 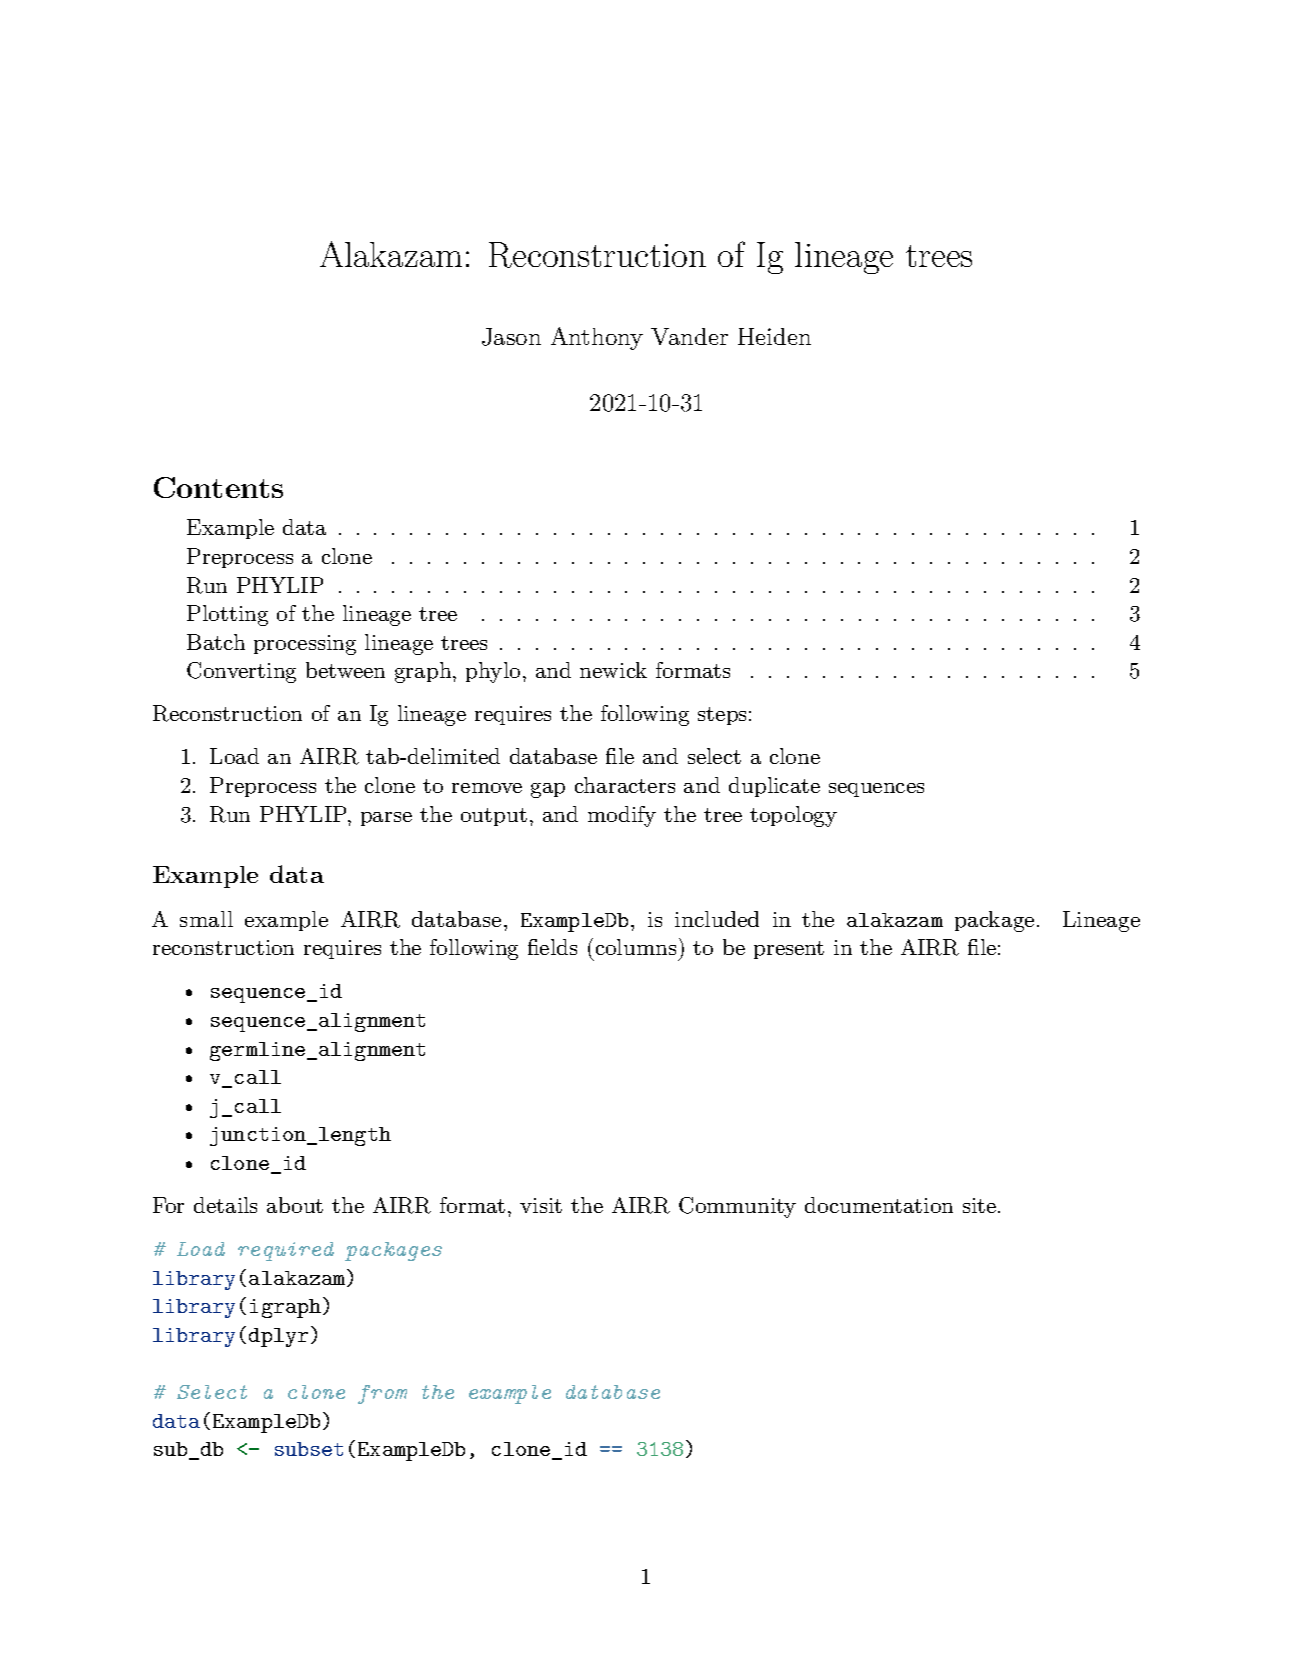 I want to click on Anthony, so click(x=597, y=338).
